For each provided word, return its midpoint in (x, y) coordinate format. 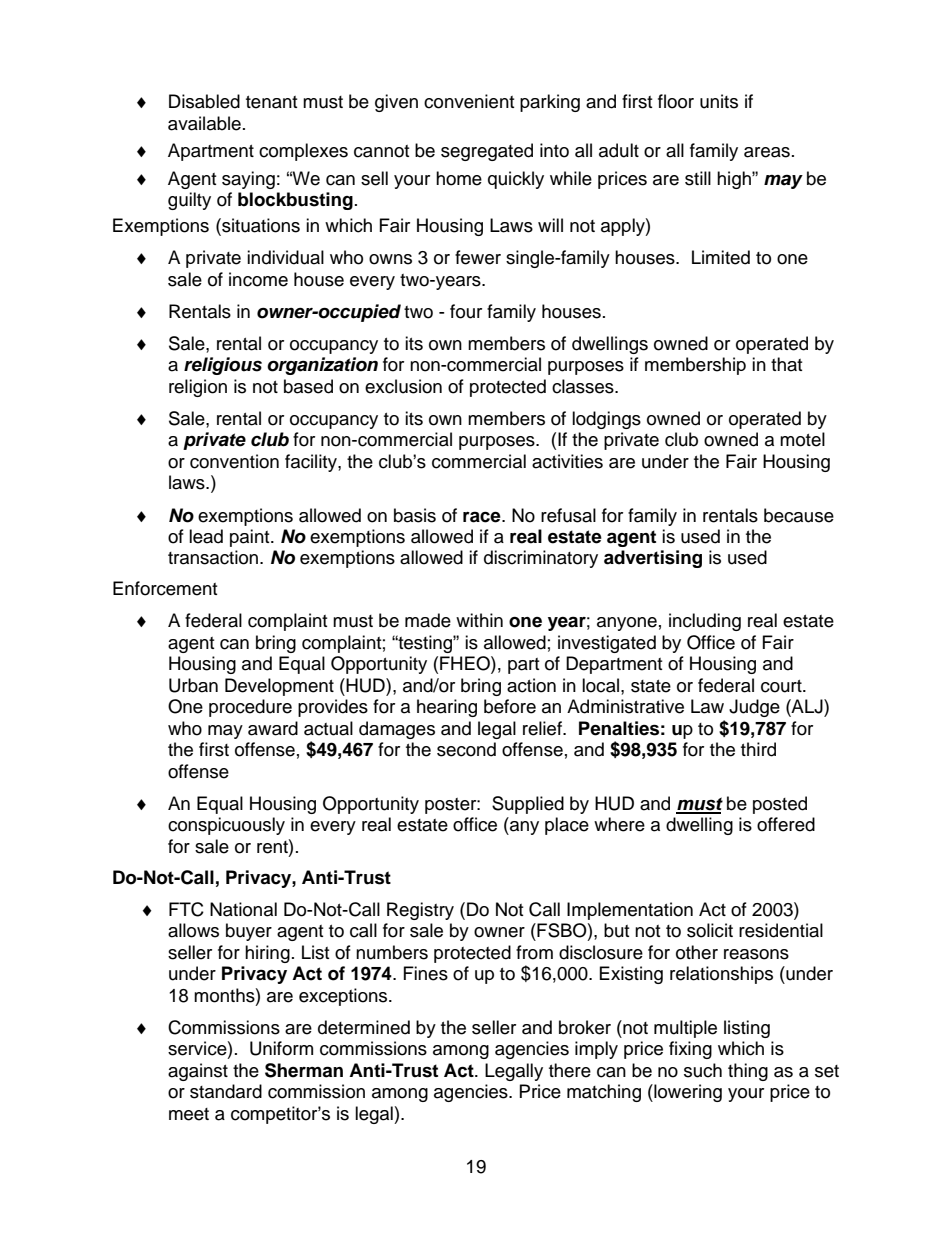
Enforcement (165, 588)
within (479, 620)
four (466, 311)
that (786, 364)
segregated (487, 152)
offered (786, 824)
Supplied (528, 805)
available (204, 123)
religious (223, 366)
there (570, 1070)
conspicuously (226, 826)
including (705, 622)
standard (226, 1091)
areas (767, 152)
